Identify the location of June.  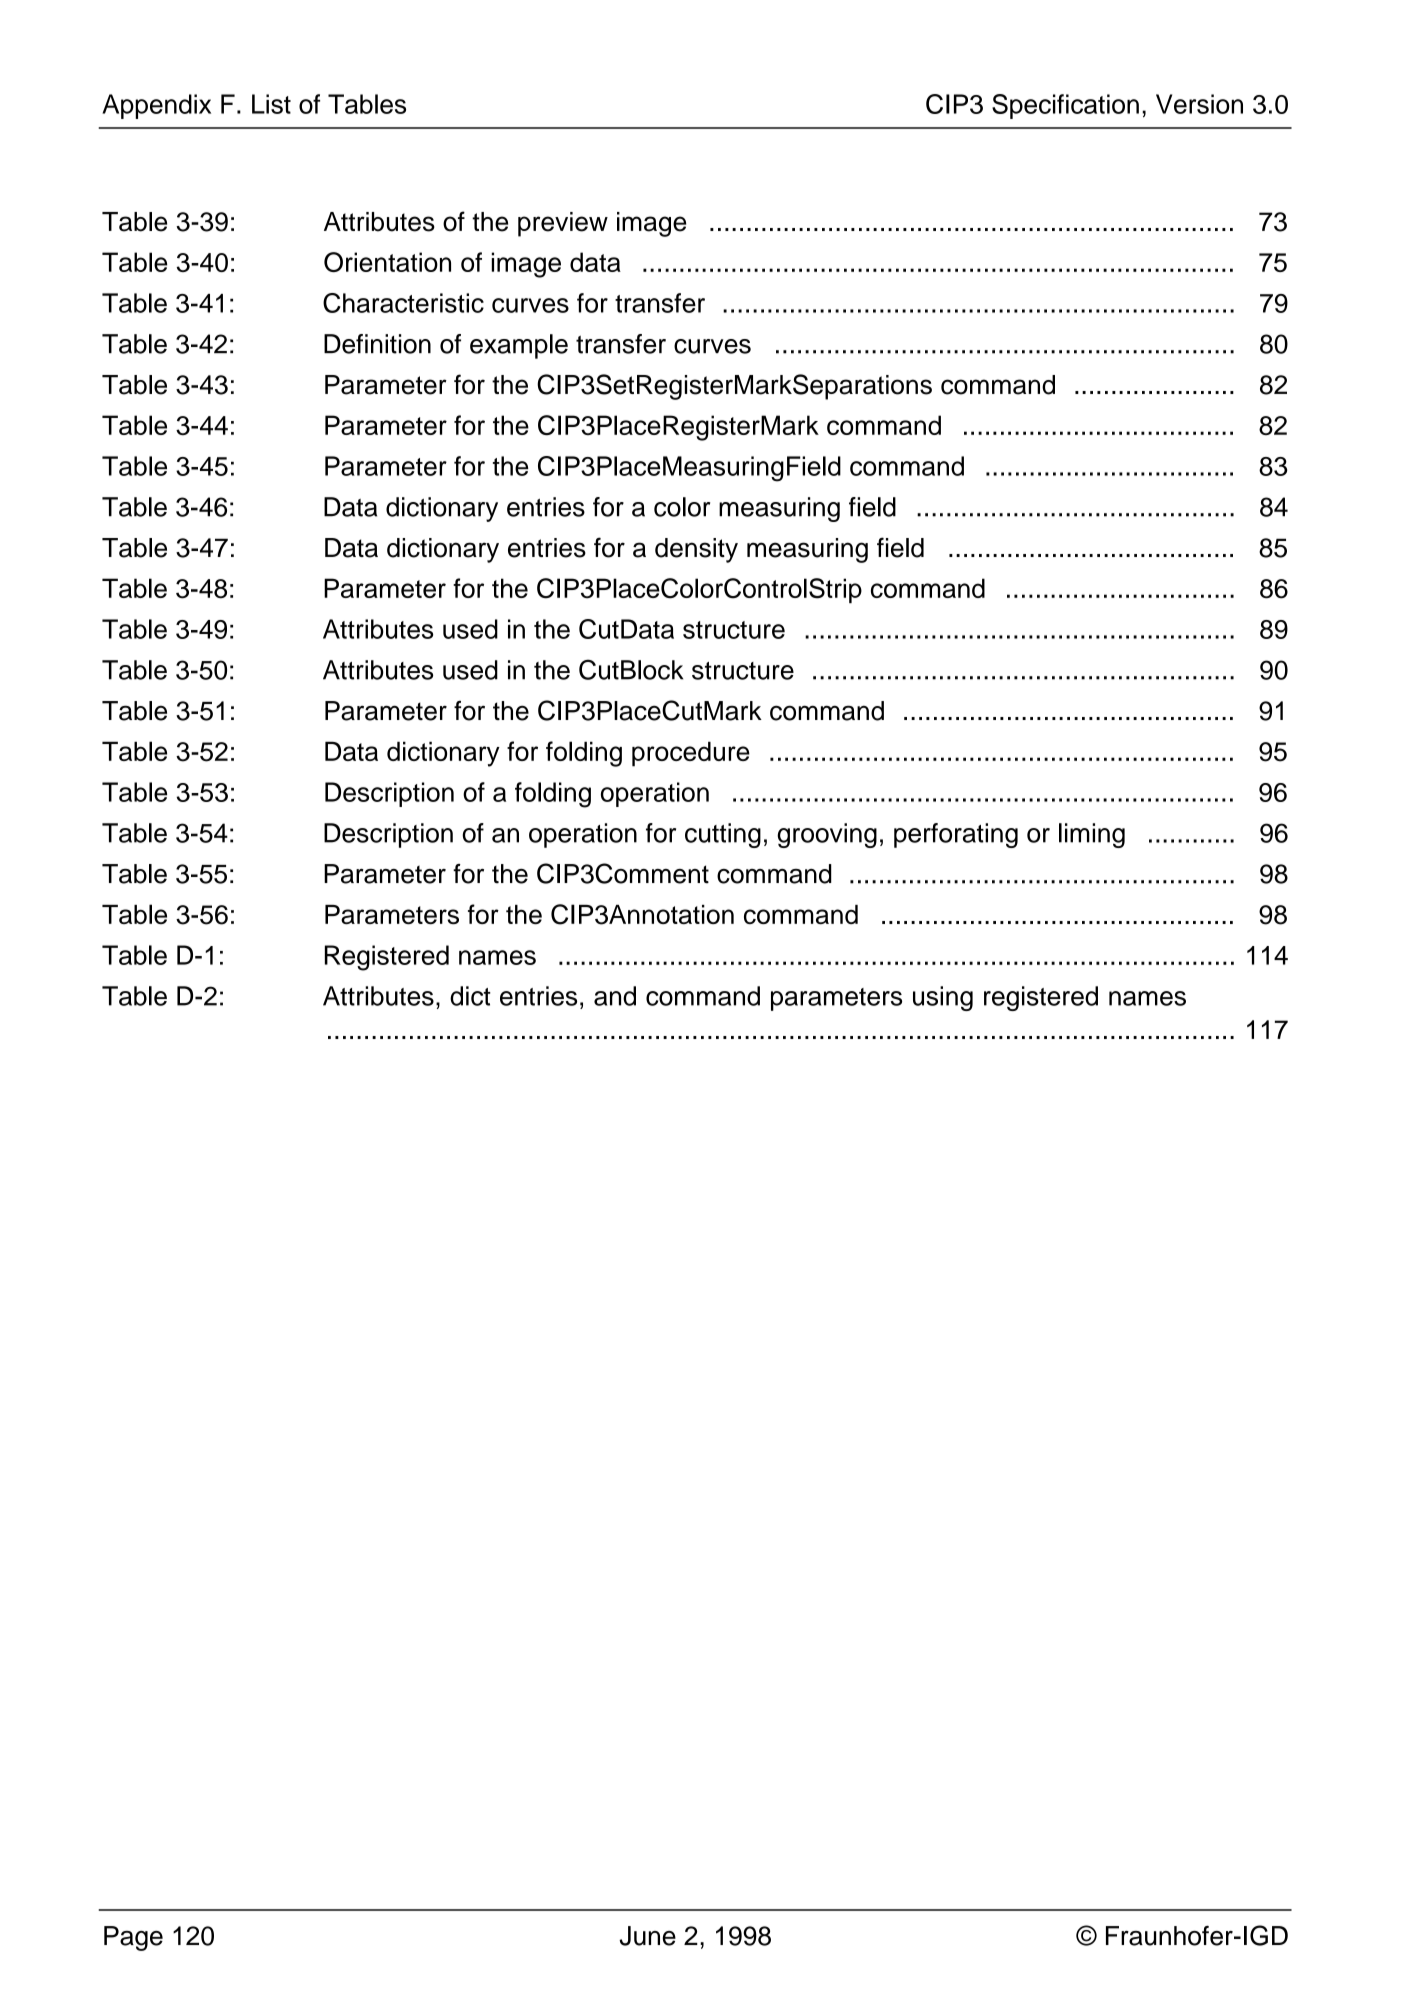
(647, 1936).
